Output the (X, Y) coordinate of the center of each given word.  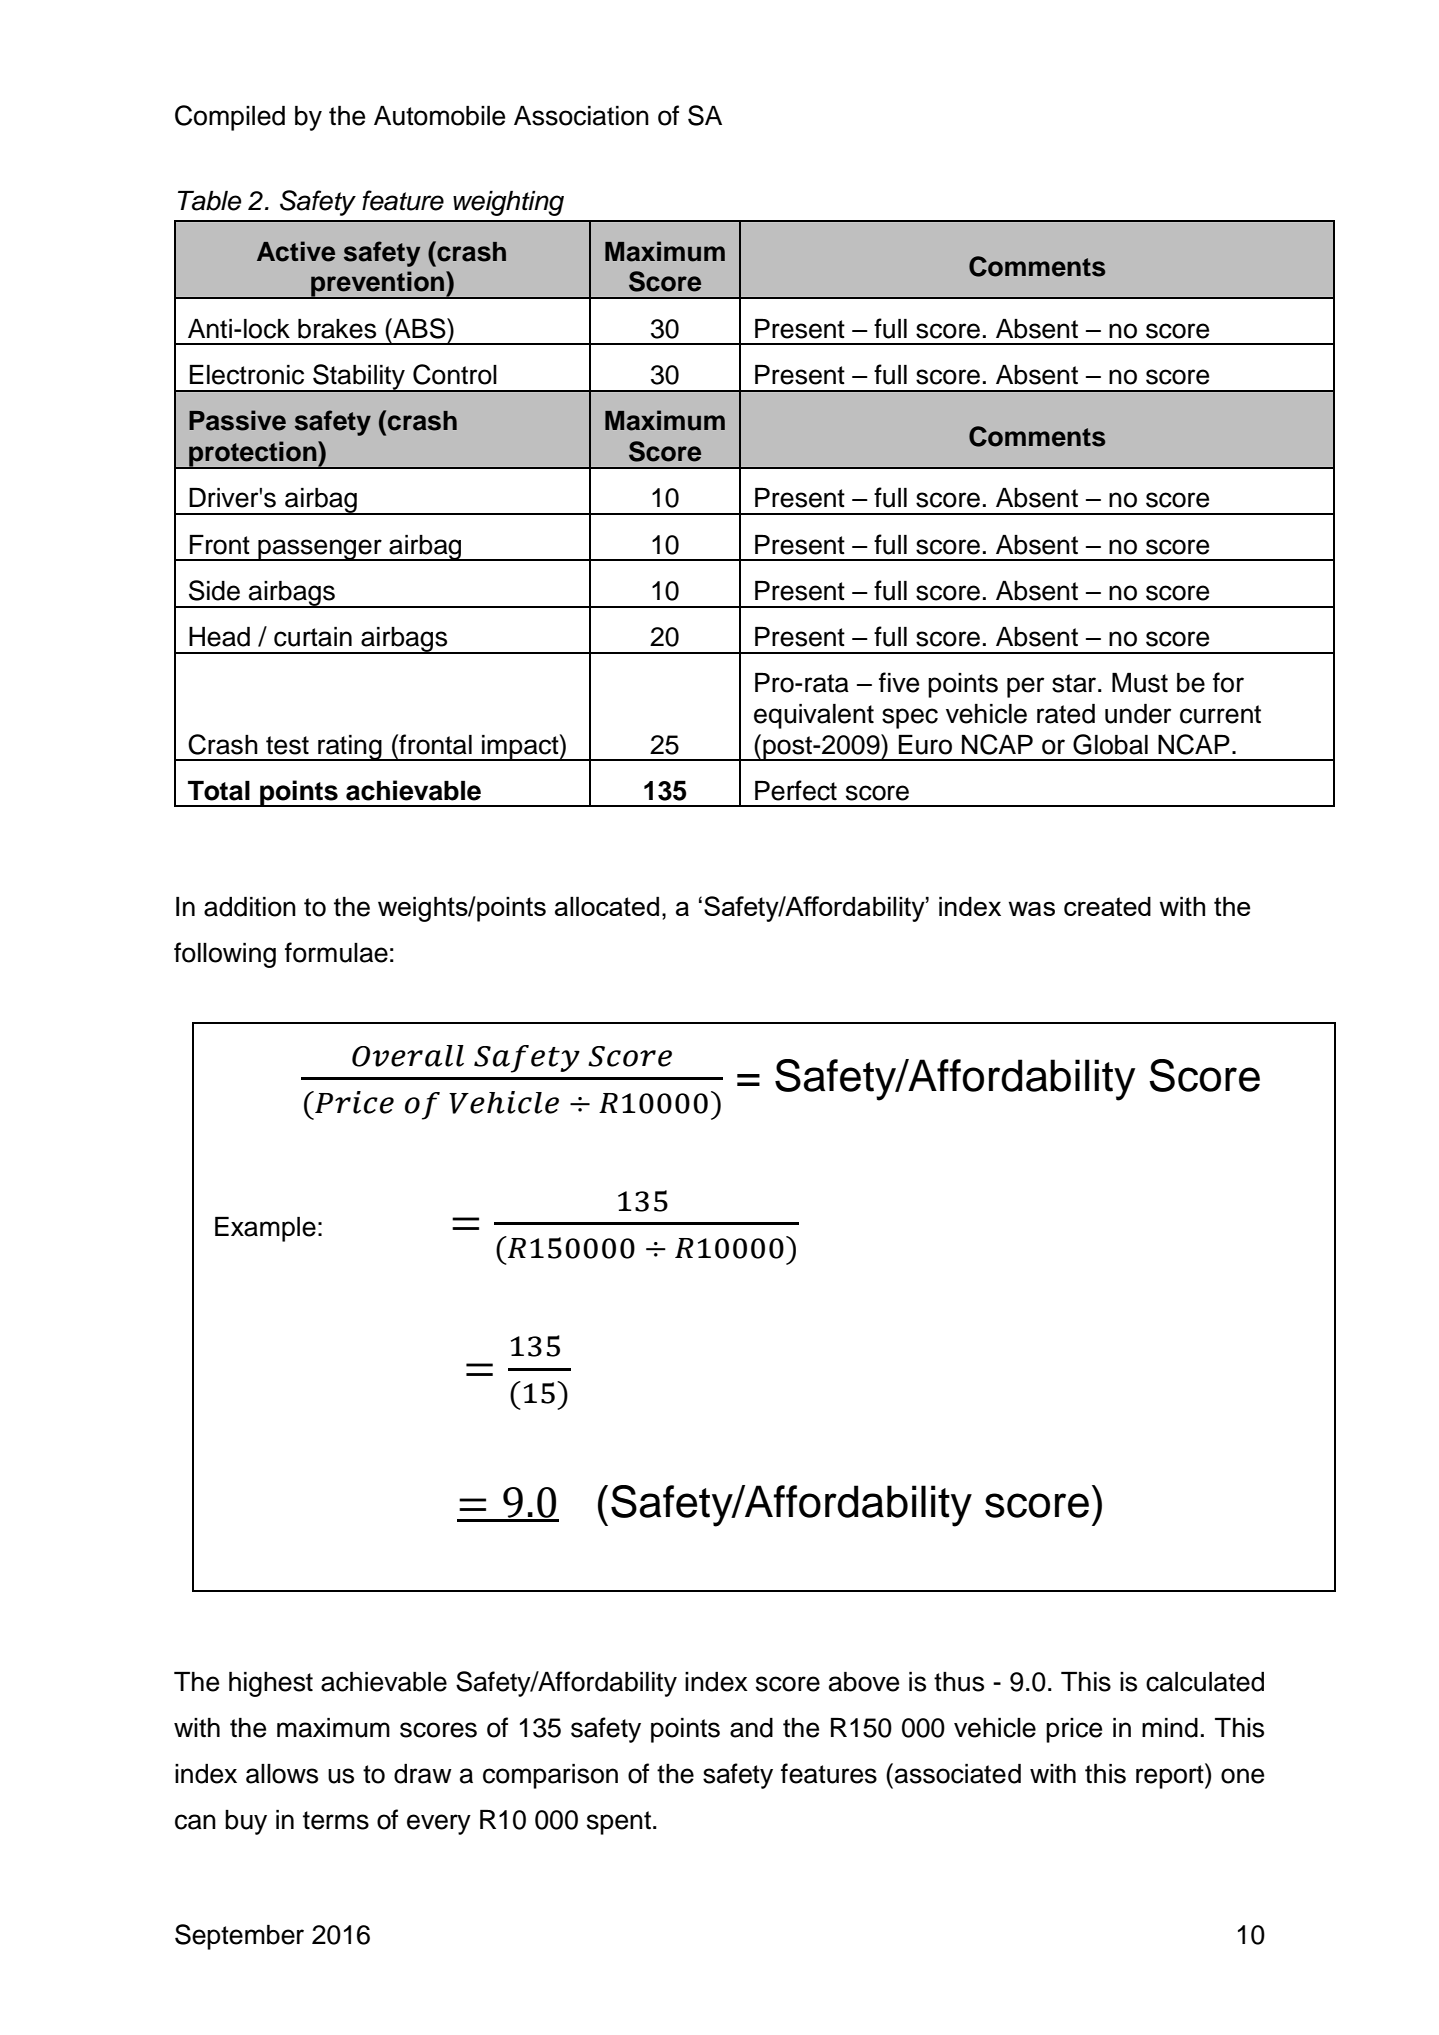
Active (296, 251)
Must (1140, 683)
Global (1110, 744)
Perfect (796, 790)
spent (619, 1823)
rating (350, 748)
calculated (1205, 1682)
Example (265, 1229)
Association (581, 116)
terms (336, 1820)
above (864, 1682)
